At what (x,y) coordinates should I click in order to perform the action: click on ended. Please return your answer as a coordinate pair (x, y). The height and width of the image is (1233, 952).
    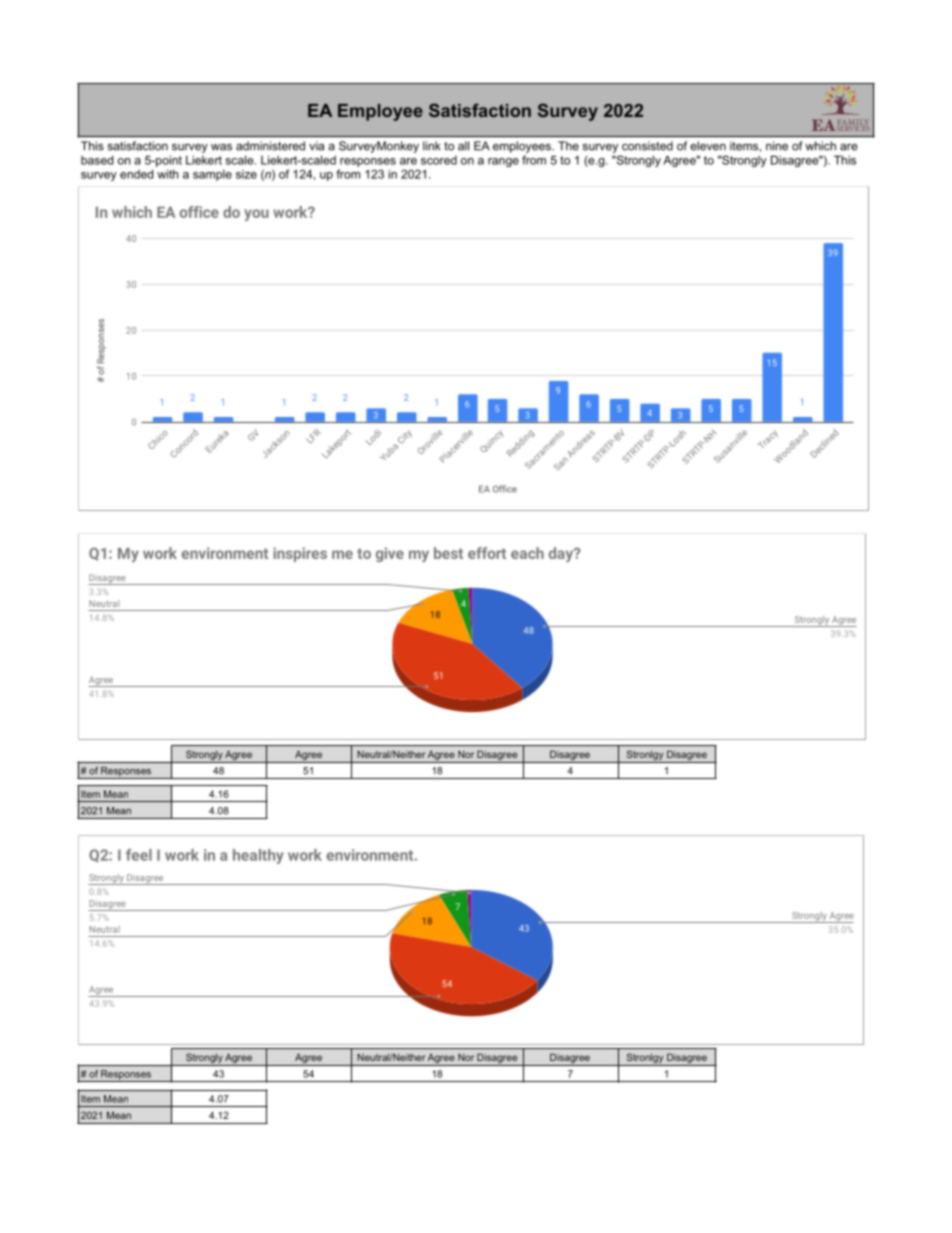
    Looking at the image, I should click on (136, 174).
